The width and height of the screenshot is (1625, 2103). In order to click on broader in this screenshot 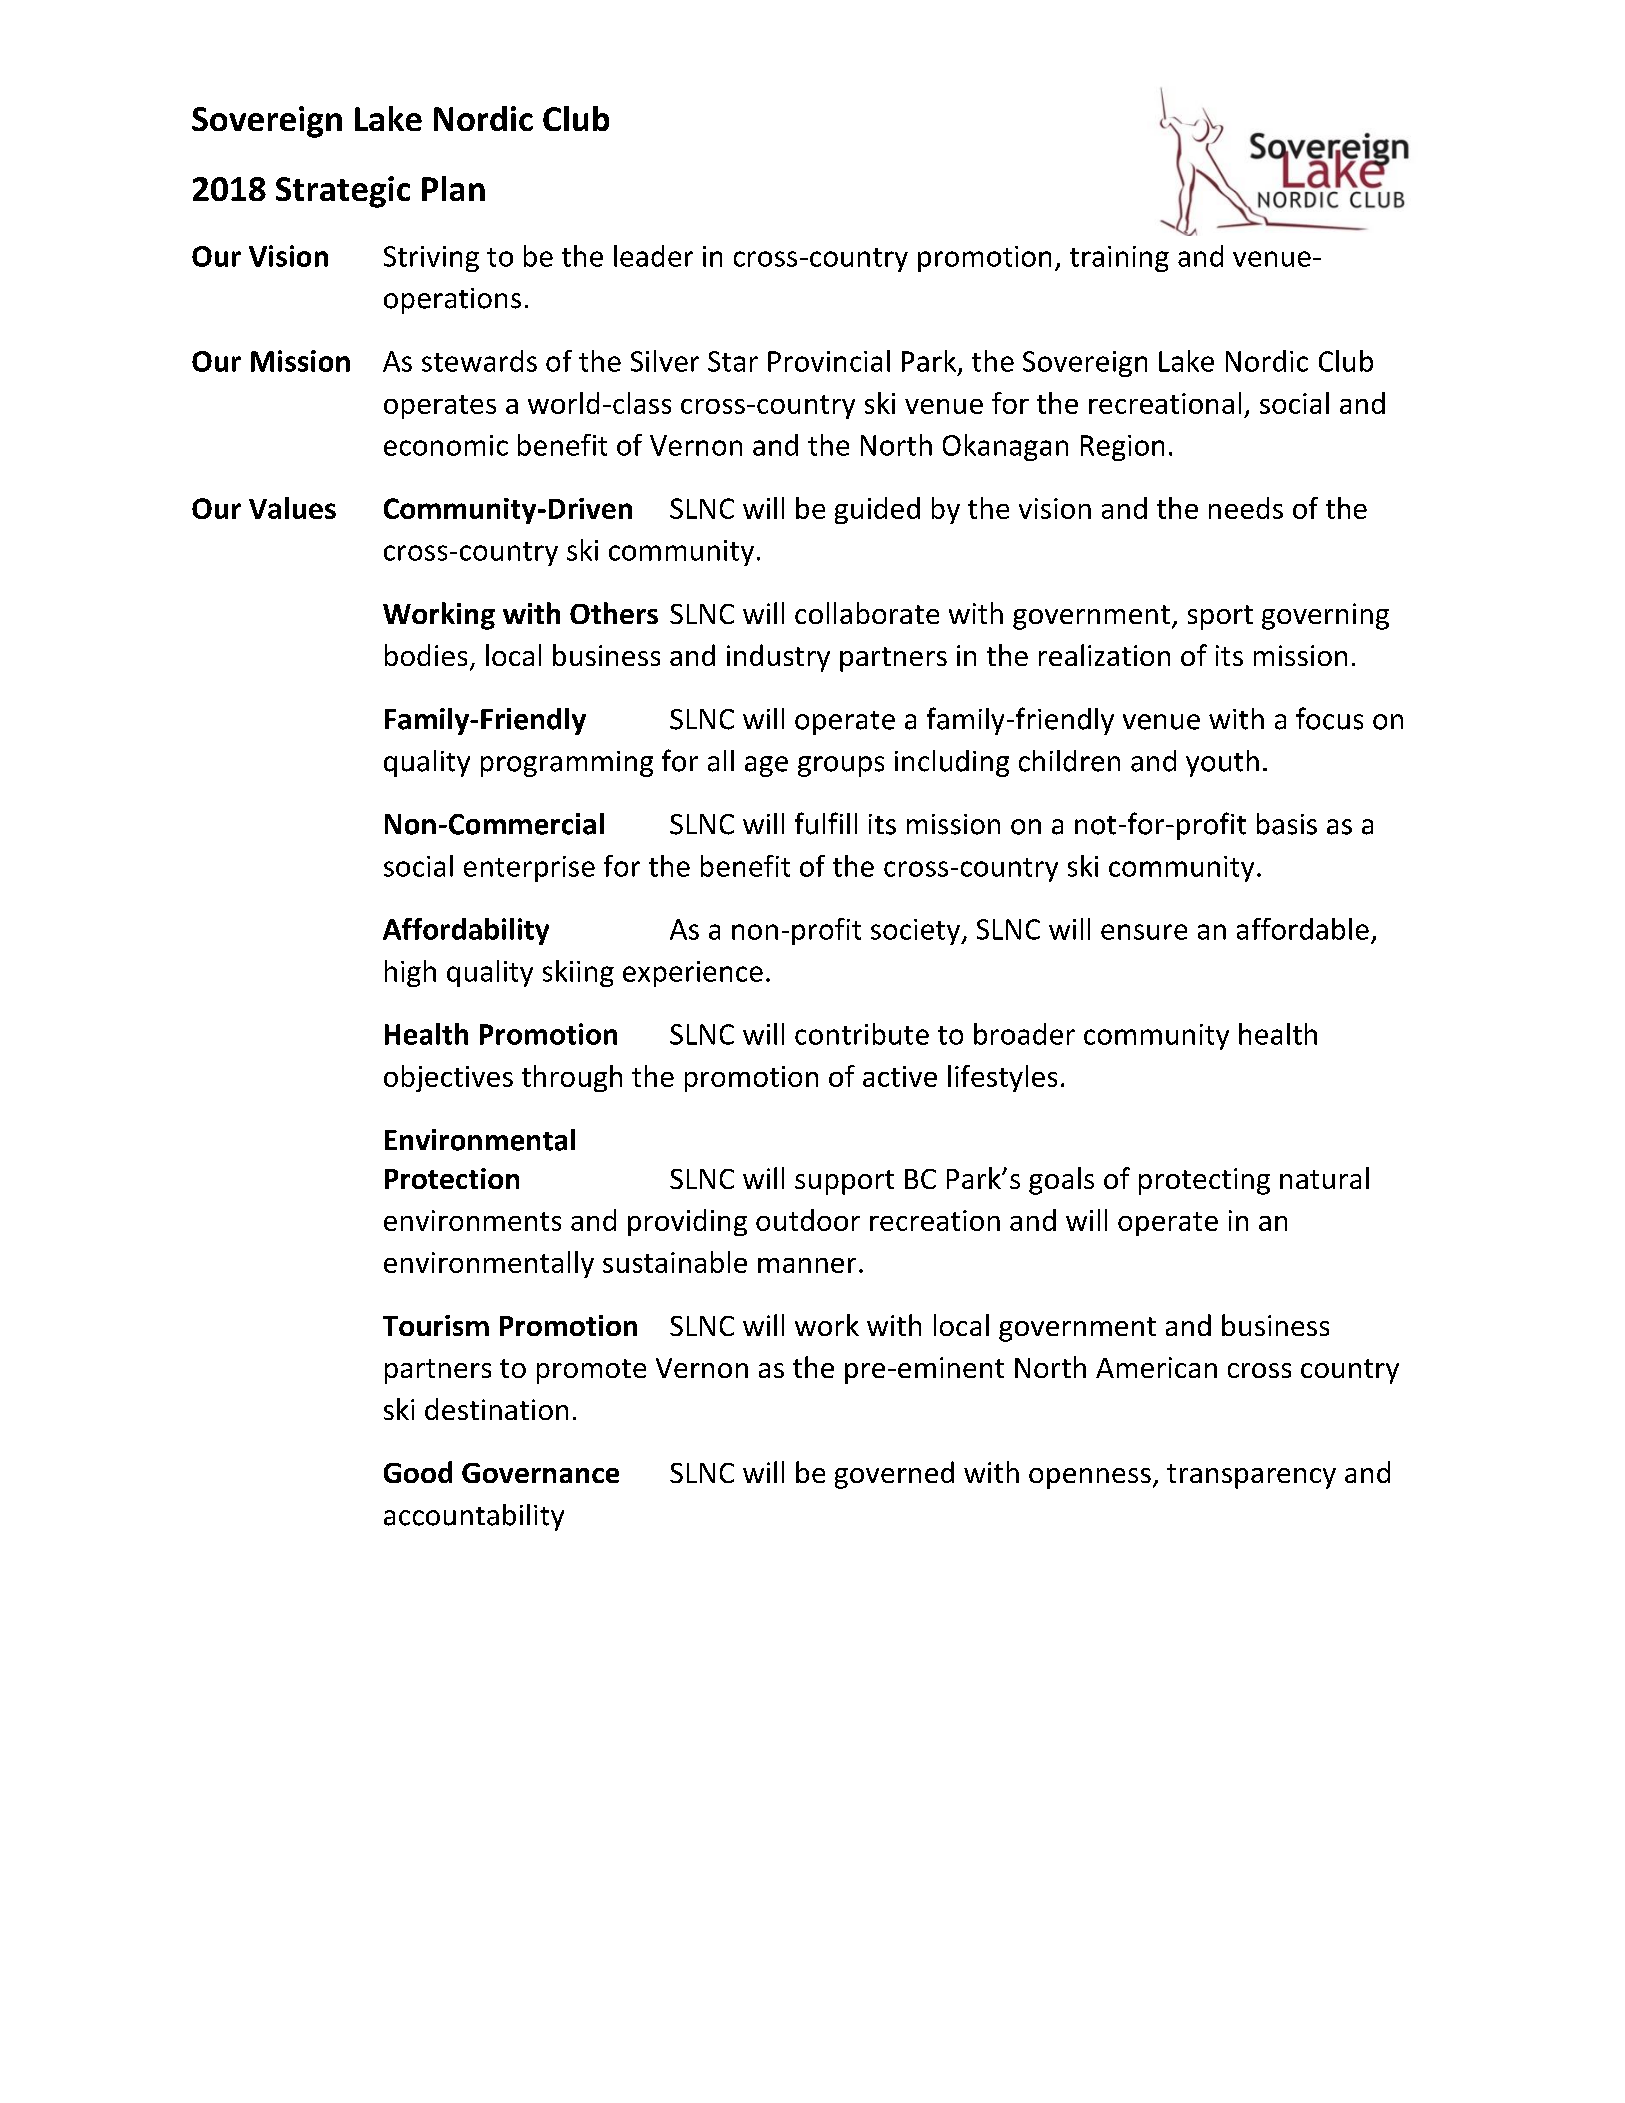, I will do `click(1024, 1034)`.
